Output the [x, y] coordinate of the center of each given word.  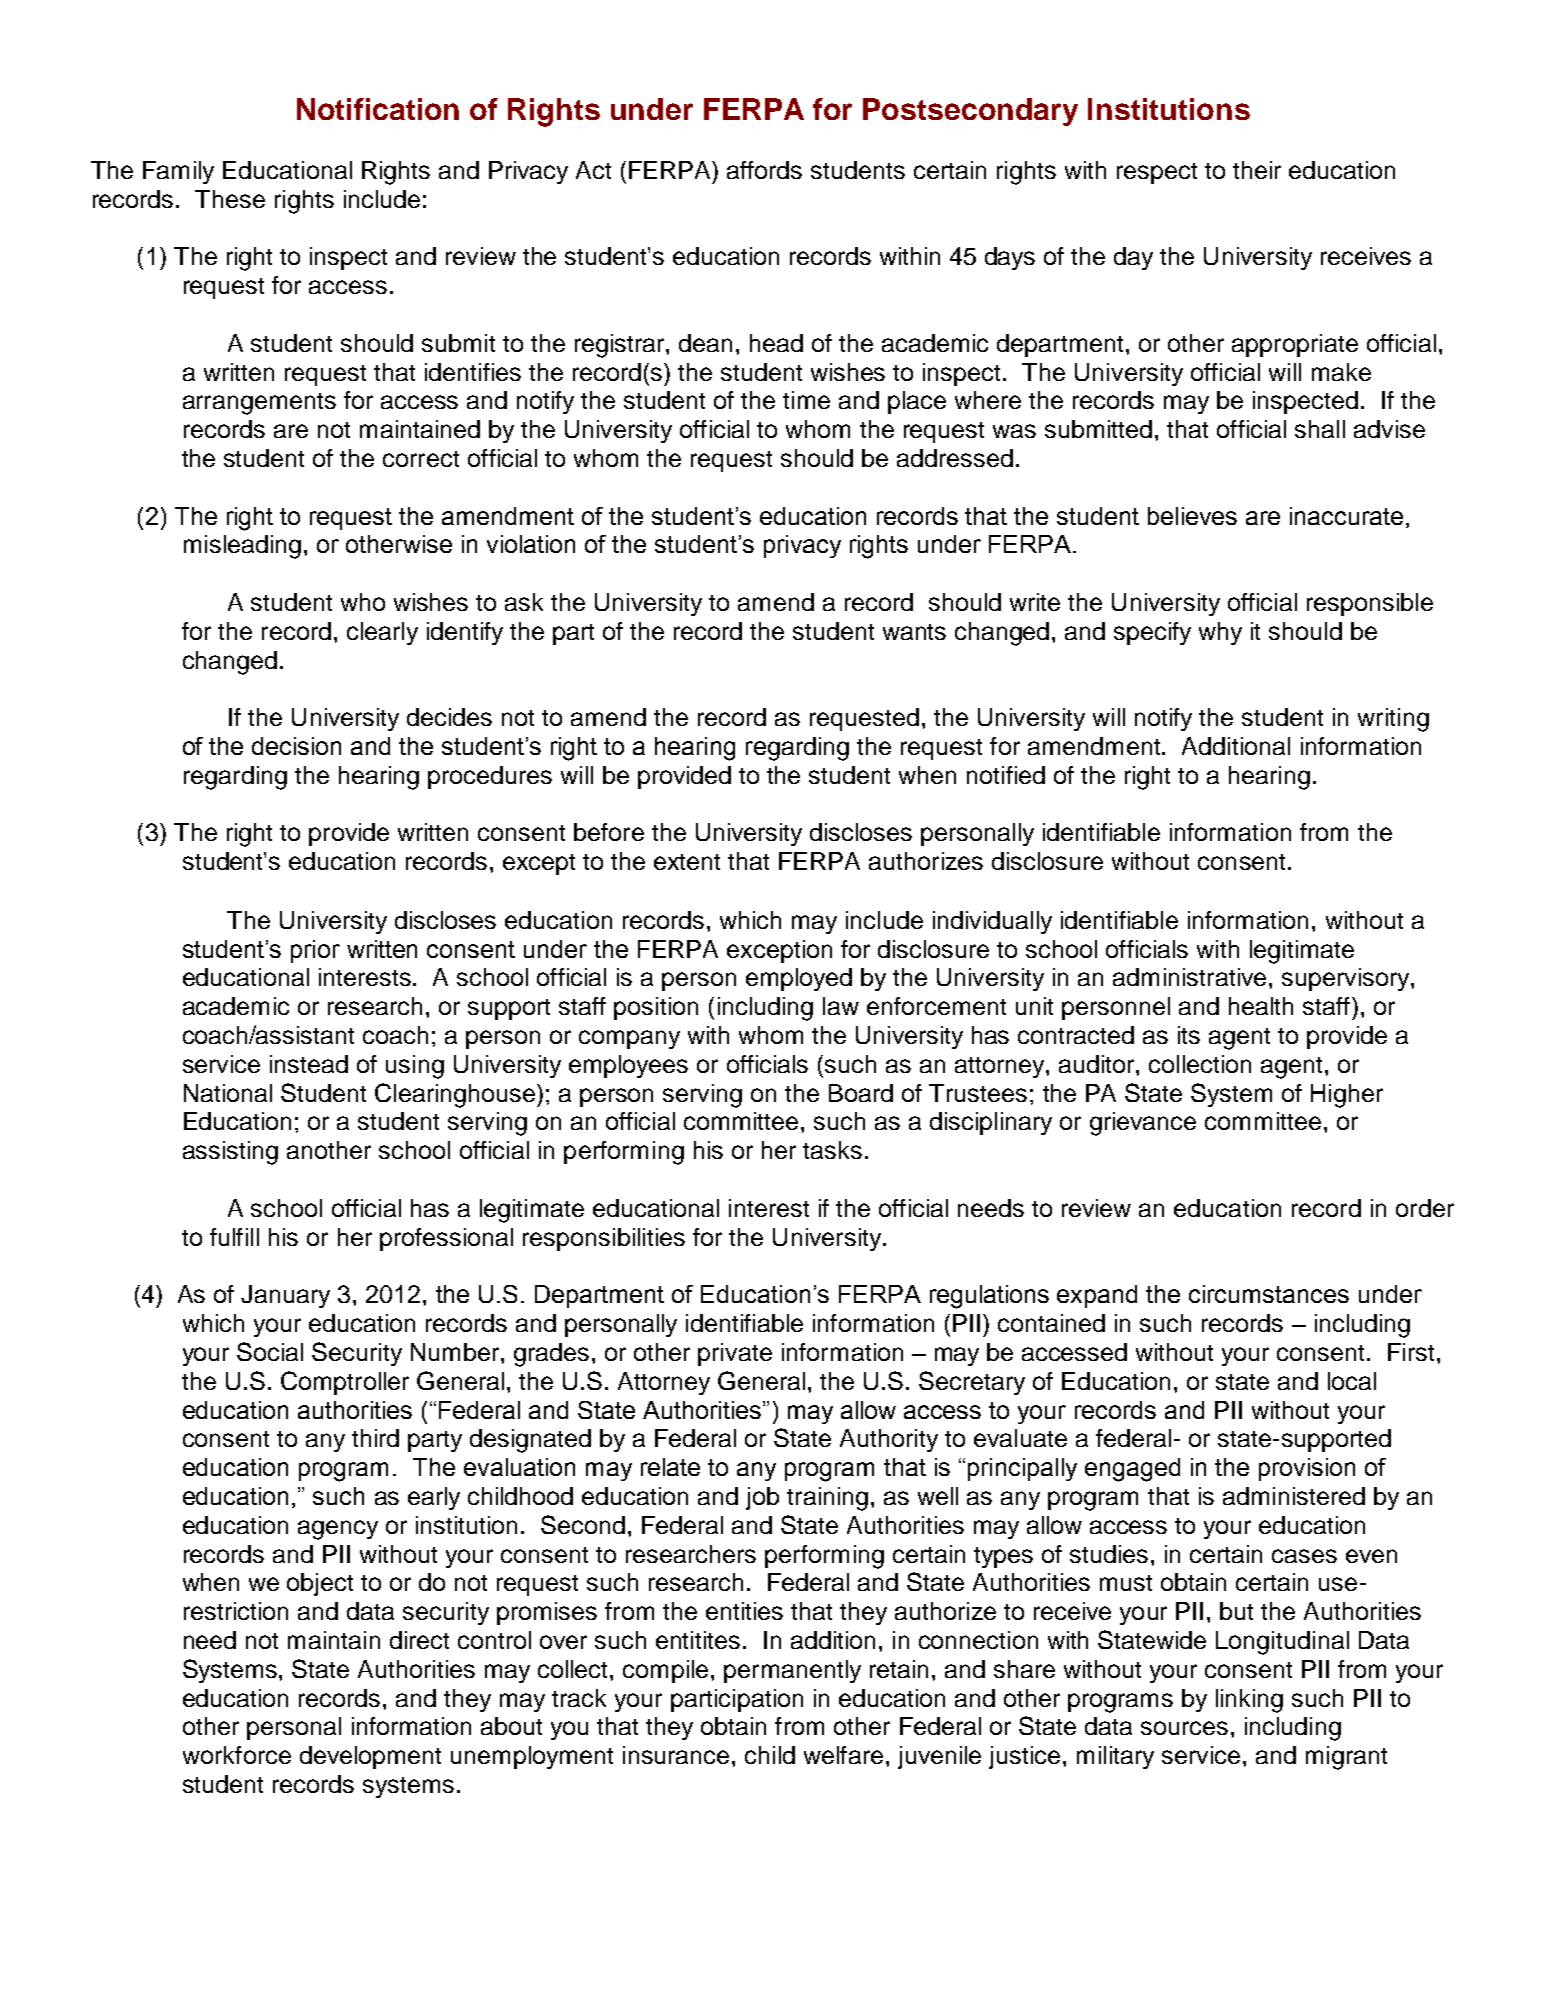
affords [764, 170]
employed [799, 979]
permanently [792, 1671]
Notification [378, 109]
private [735, 1354]
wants [914, 632]
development [370, 1757]
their [1257, 170]
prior [315, 951]
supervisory [1347, 979]
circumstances [1269, 1294]
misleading [242, 547]
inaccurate [1346, 516]
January [285, 1296]
